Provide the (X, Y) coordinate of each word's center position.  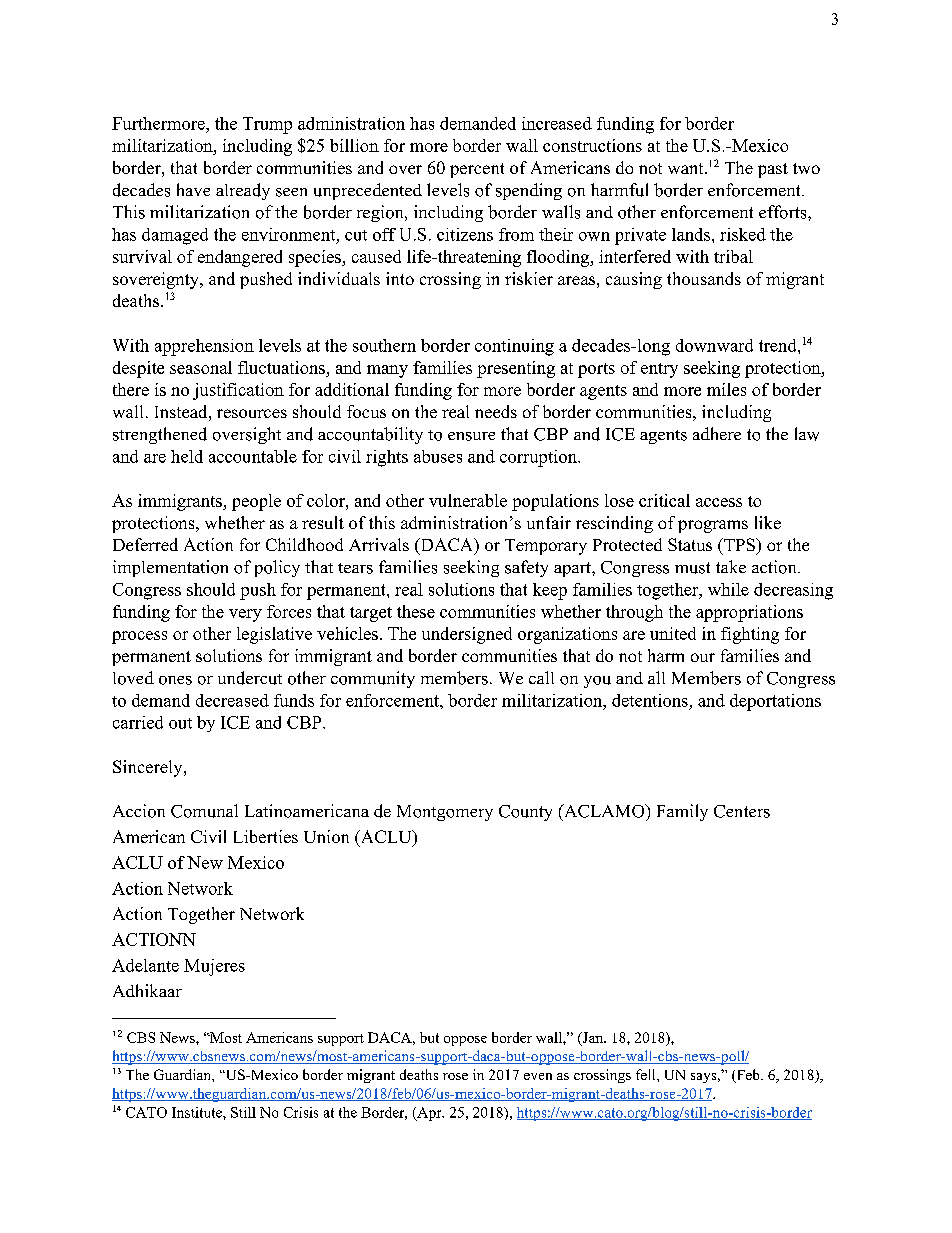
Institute (198, 1112)
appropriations (749, 613)
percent (477, 170)
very (245, 615)
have (193, 189)
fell (647, 1074)
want (687, 168)
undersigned (467, 635)
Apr (429, 1114)
